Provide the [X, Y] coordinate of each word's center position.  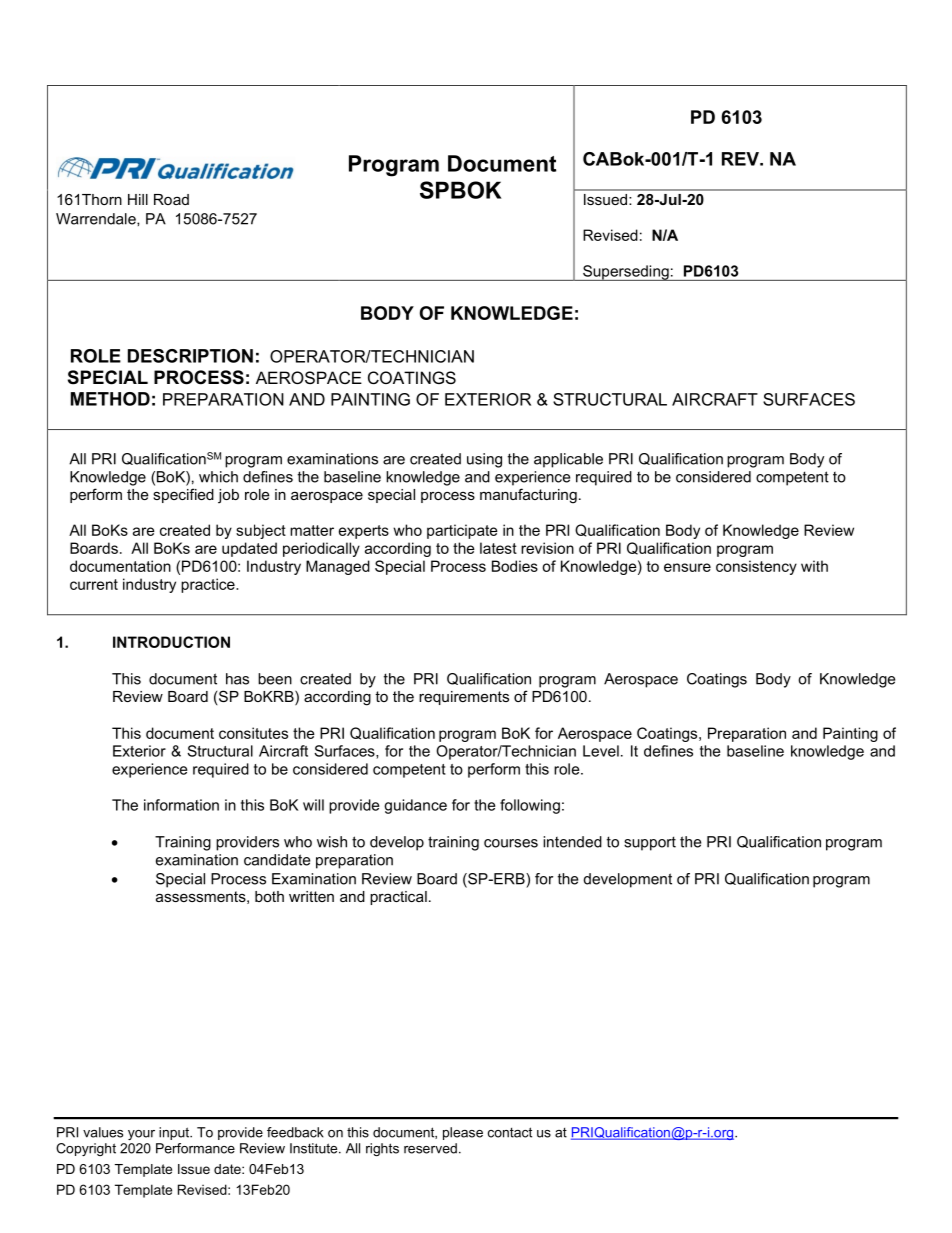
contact [510, 1132]
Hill [138, 199]
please [463, 1133]
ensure [687, 567]
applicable [568, 460]
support [650, 843]
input [175, 1133]
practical [398, 898]
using [484, 460]
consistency [756, 567]
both [269, 896]
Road [171, 199]
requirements [464, 698]
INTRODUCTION [171, 642]
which [218, 477]
